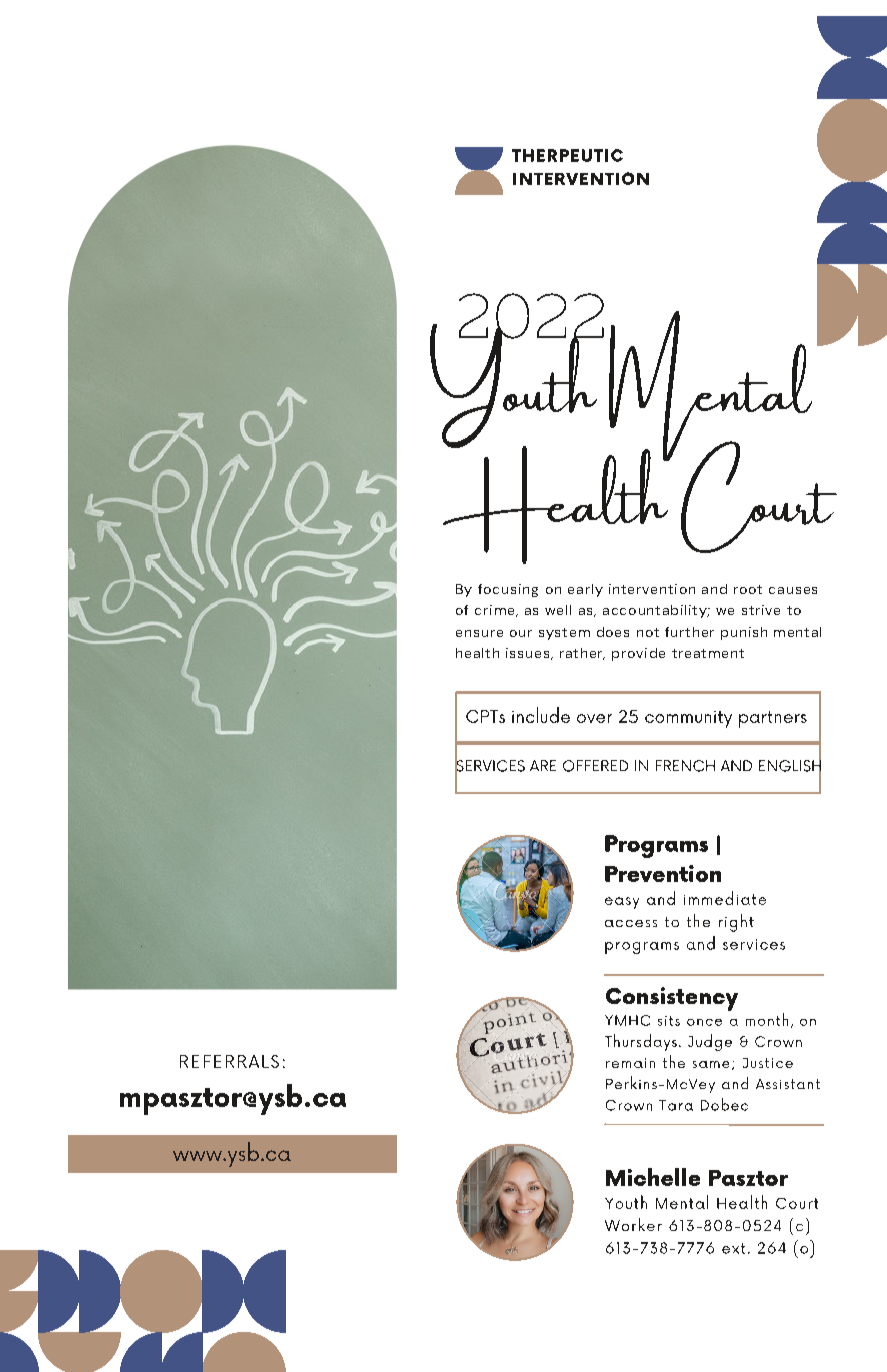  I want to click on ARE, so click(543, 765).
